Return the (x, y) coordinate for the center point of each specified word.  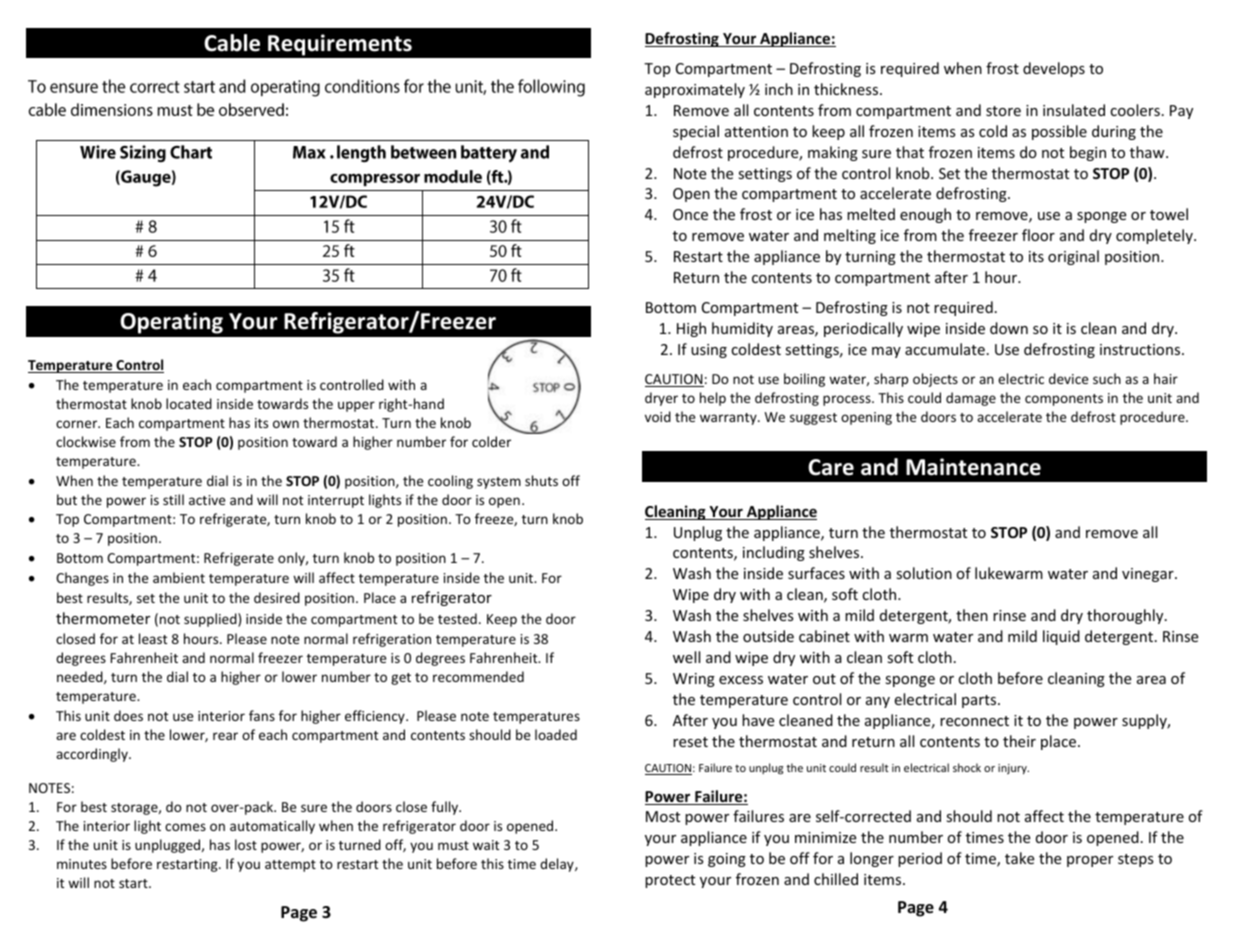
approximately (695, 90)
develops (1054, 69)
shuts (541, 480)
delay (558, 865)
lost (246, 844)
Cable (232, 43)
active (207, 500)
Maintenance (973, 467)
